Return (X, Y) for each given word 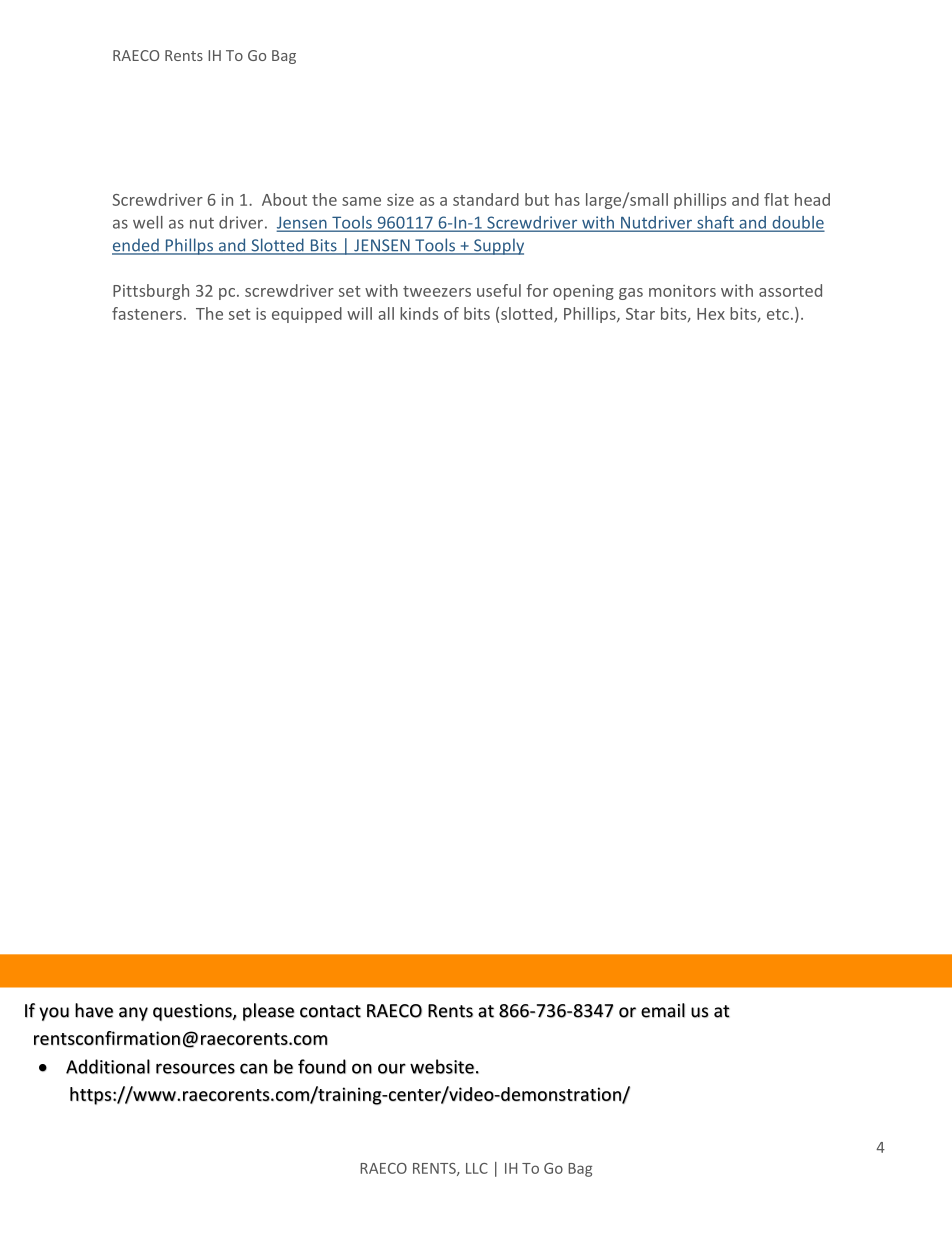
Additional (108, 1066)
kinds (419, 313)
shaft (715, 223)
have (94, 1010)
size (400, 200)
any (133, 1014)
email (663, 1010)
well (148, 222)
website (442, 1066)
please (268, 1012)
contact (330, 1011)
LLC (477, 1168)
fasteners (147, 313)
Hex (711, 314)
